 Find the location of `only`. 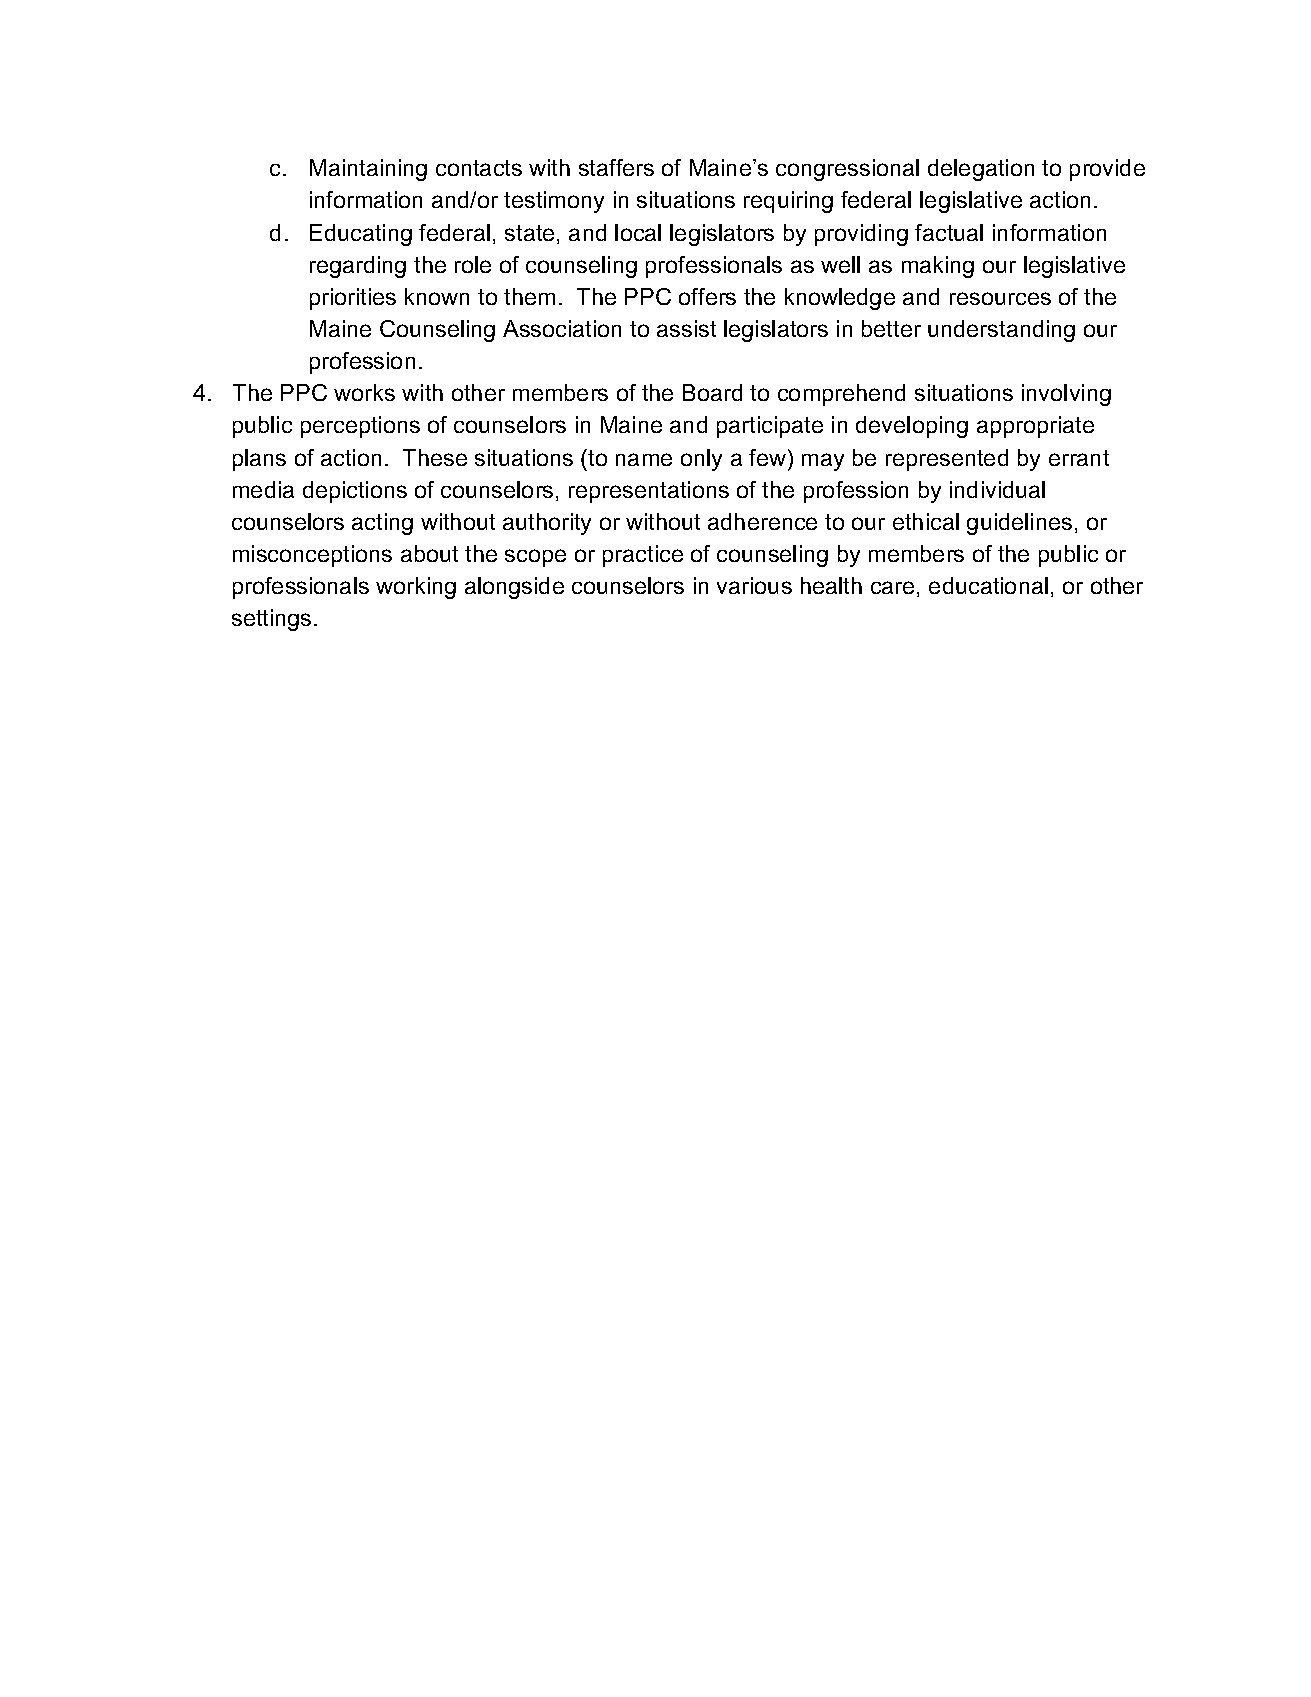

only is located at coordinates (701, 460).
